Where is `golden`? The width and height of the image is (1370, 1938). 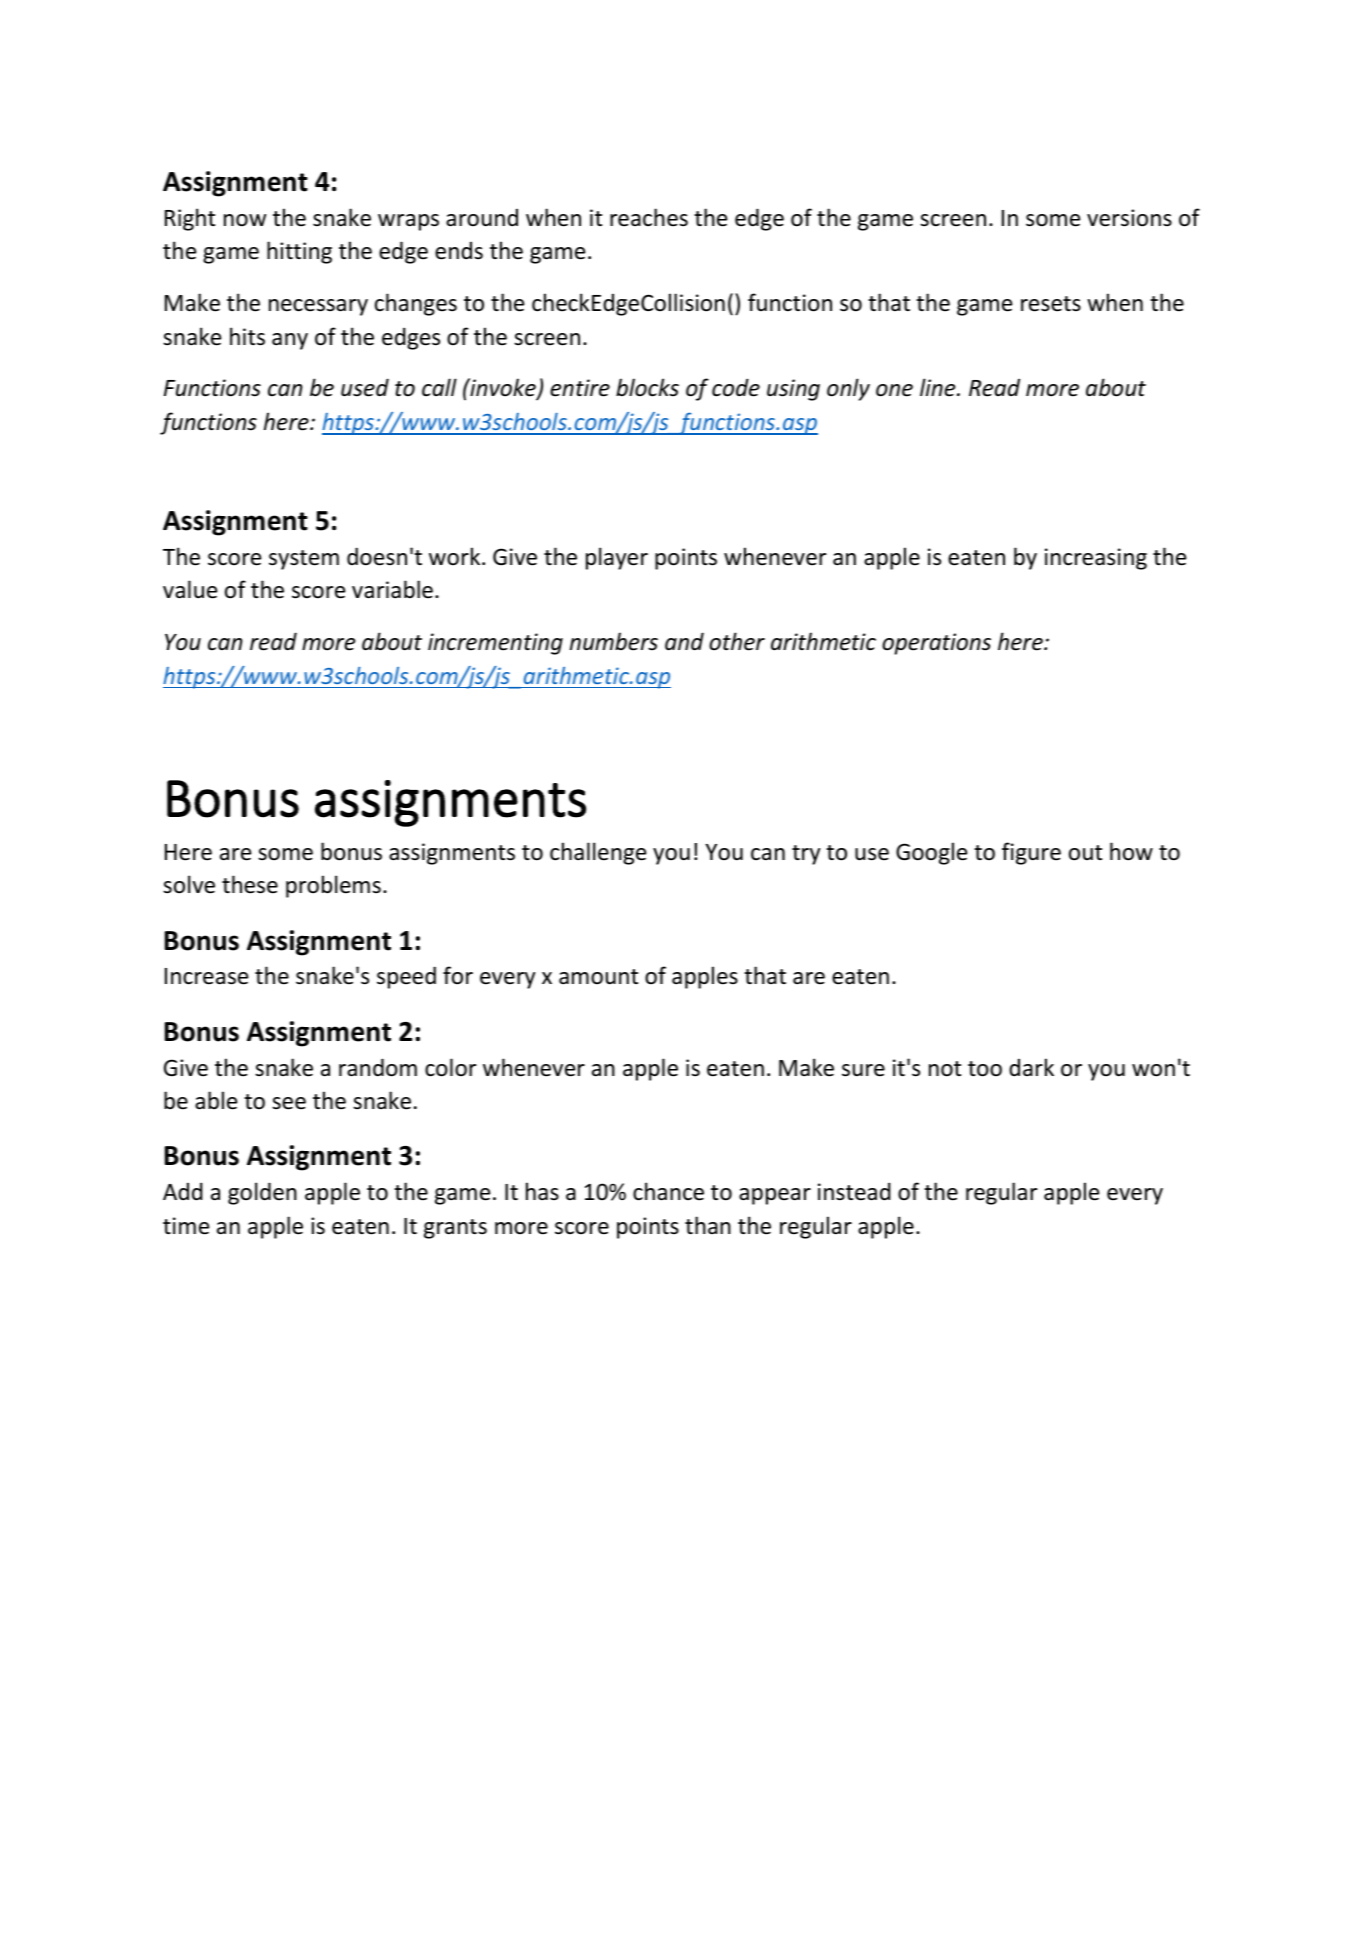
golden is located at coordinates (262, 1193).
